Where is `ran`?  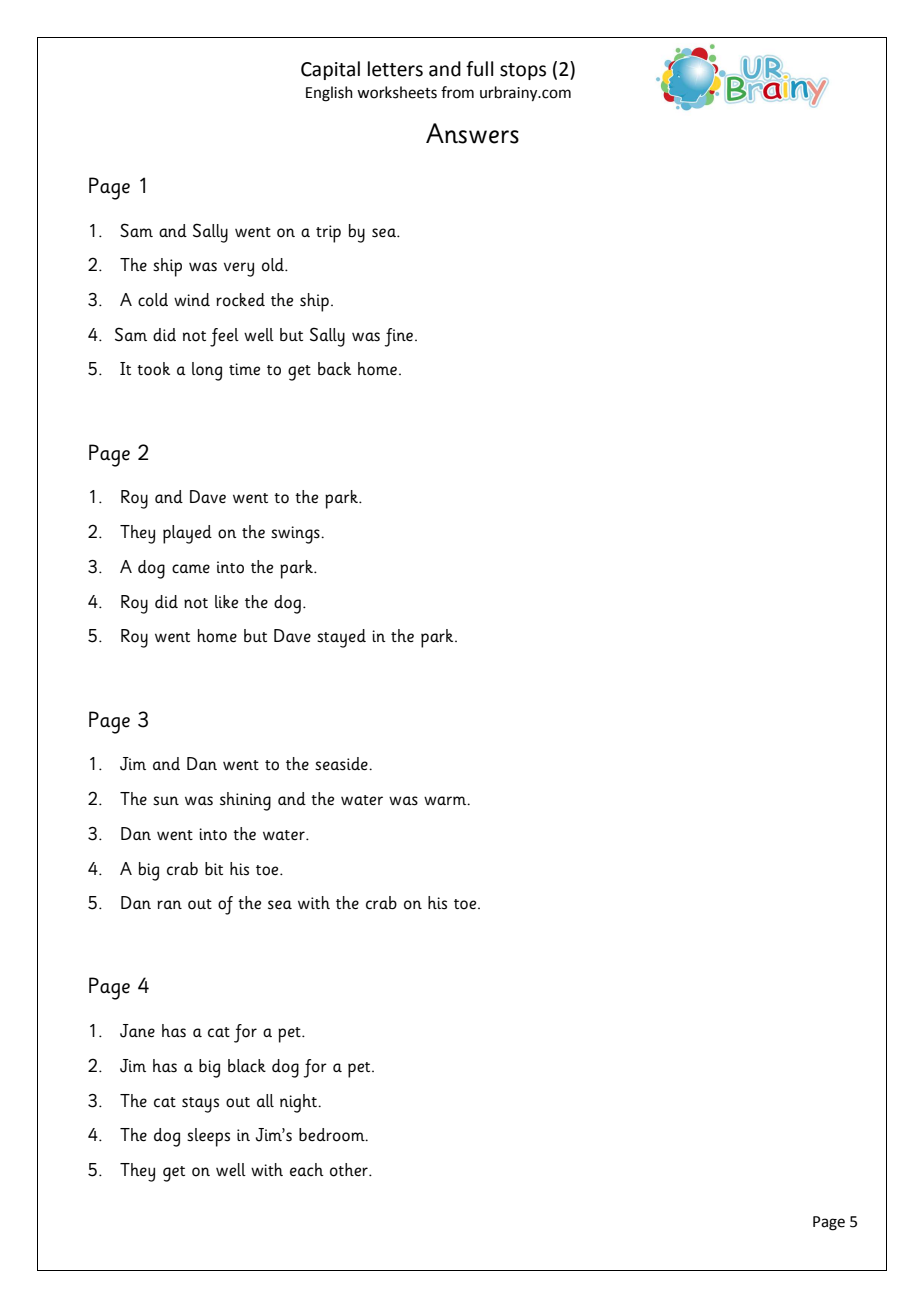
ran is located at coordinates (169, 904).
